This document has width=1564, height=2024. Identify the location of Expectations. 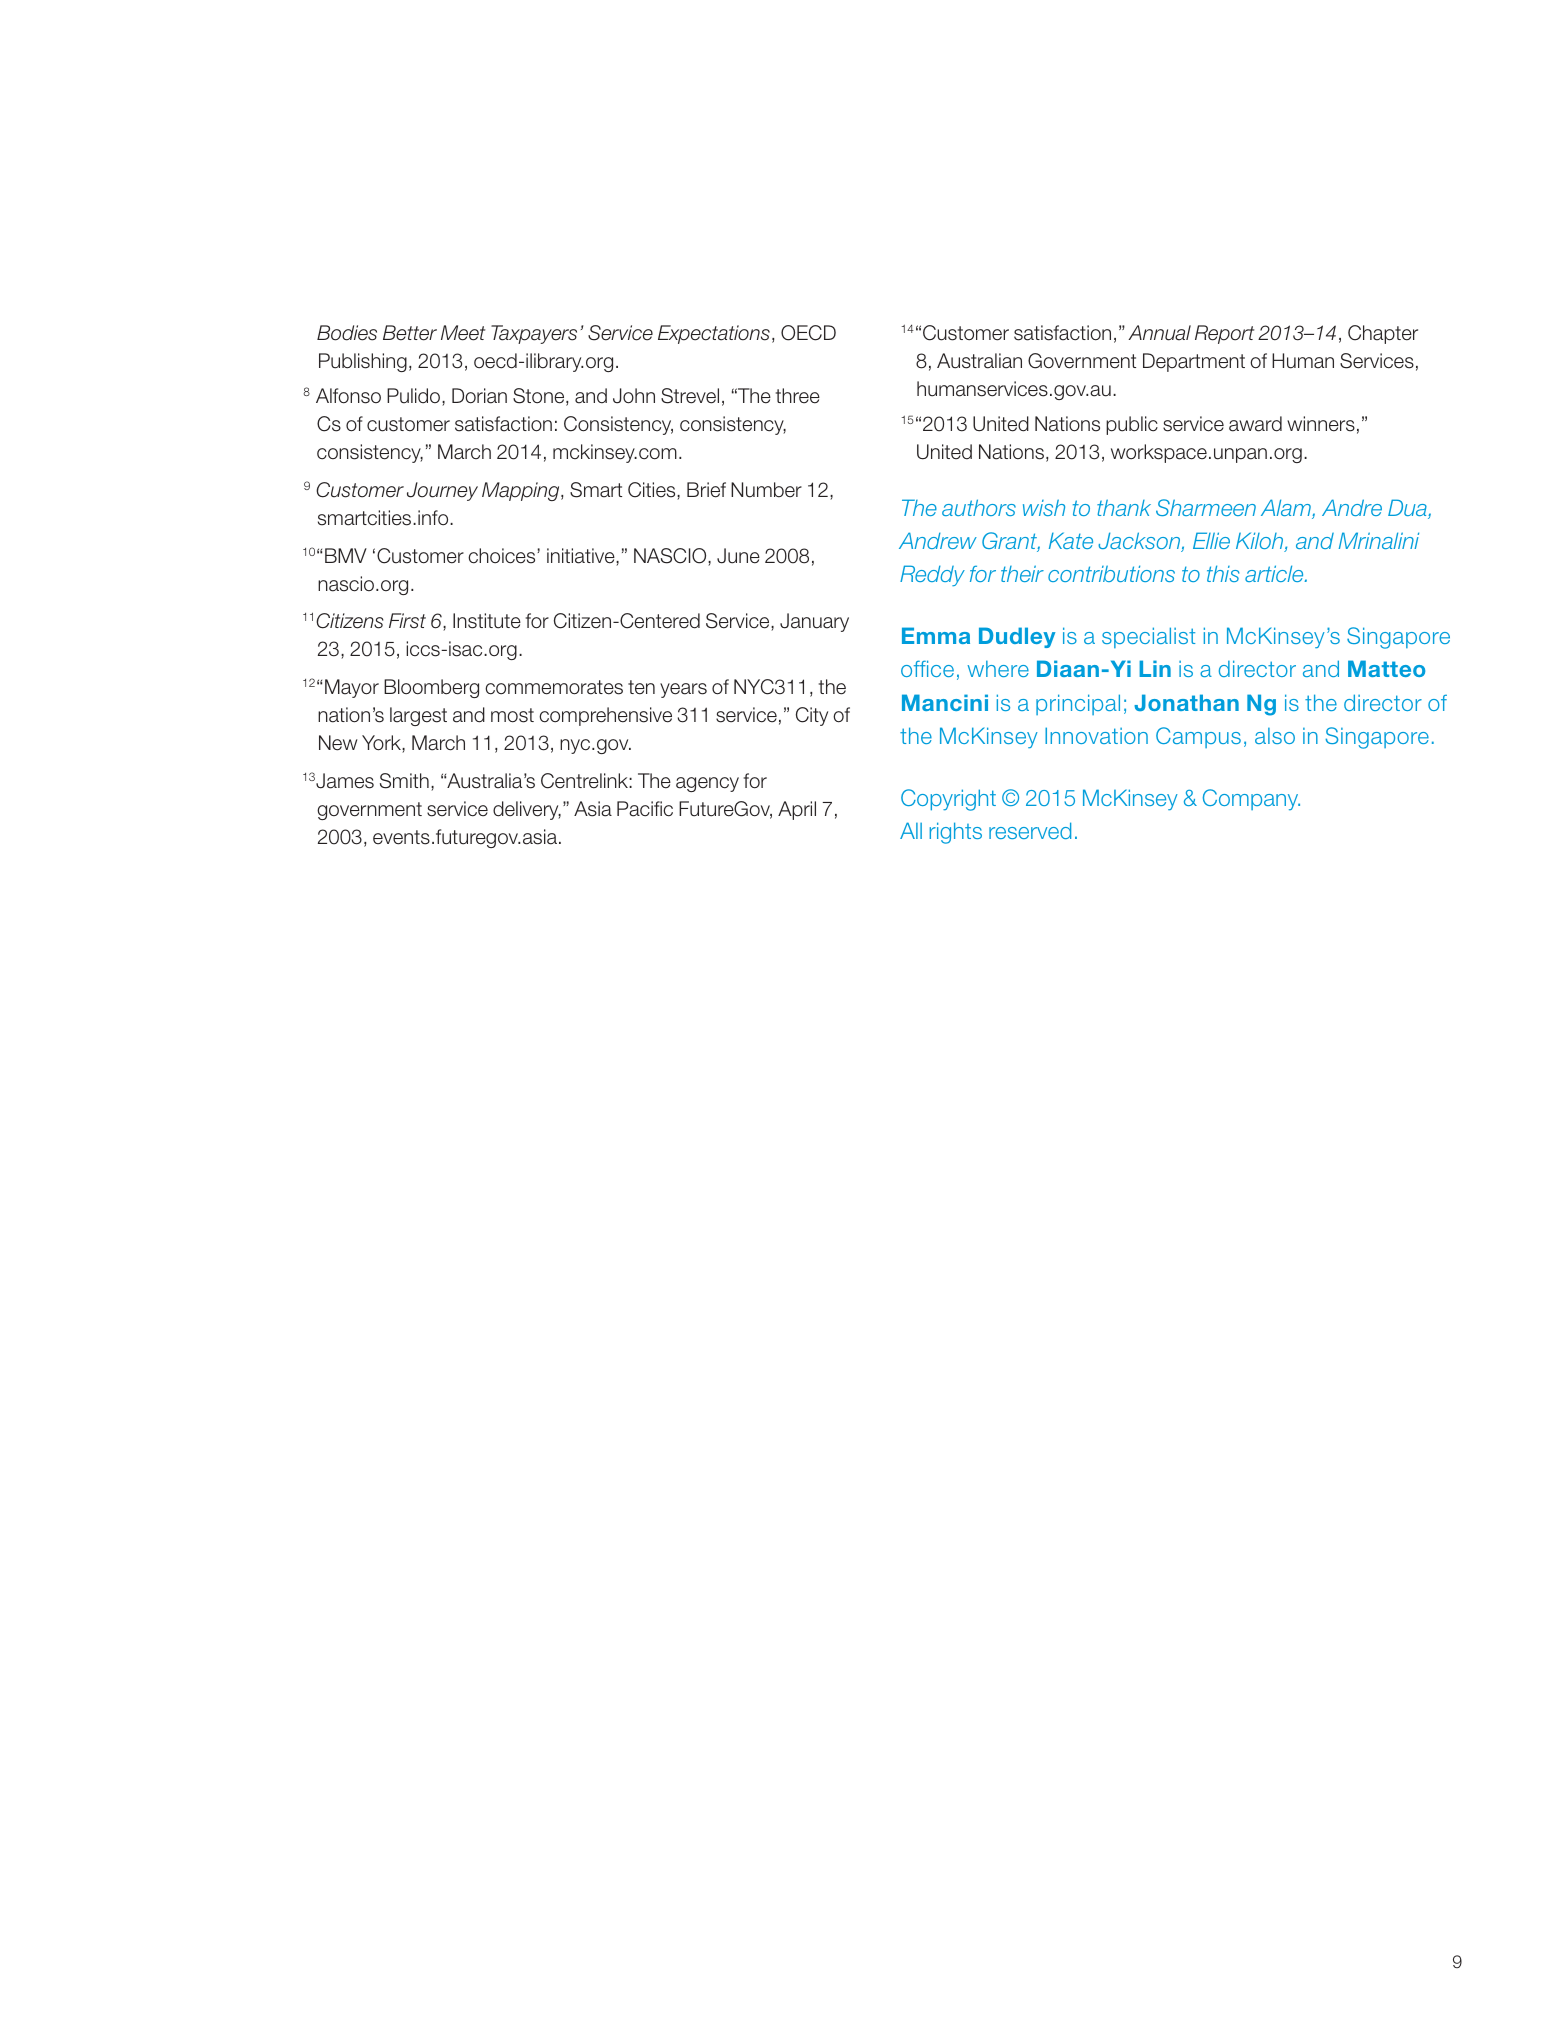
(714, 334).
